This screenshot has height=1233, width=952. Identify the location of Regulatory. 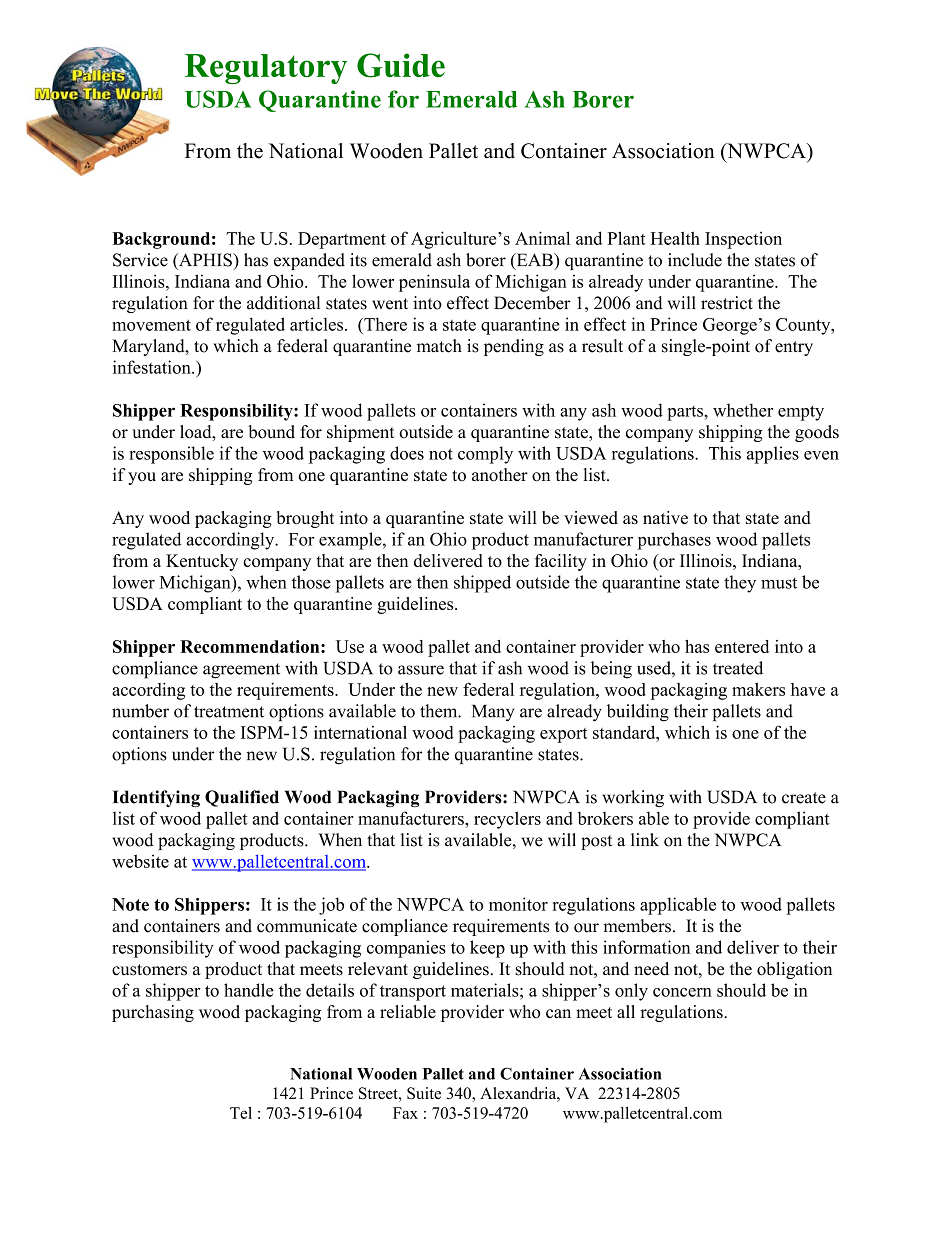
(266, 69).
